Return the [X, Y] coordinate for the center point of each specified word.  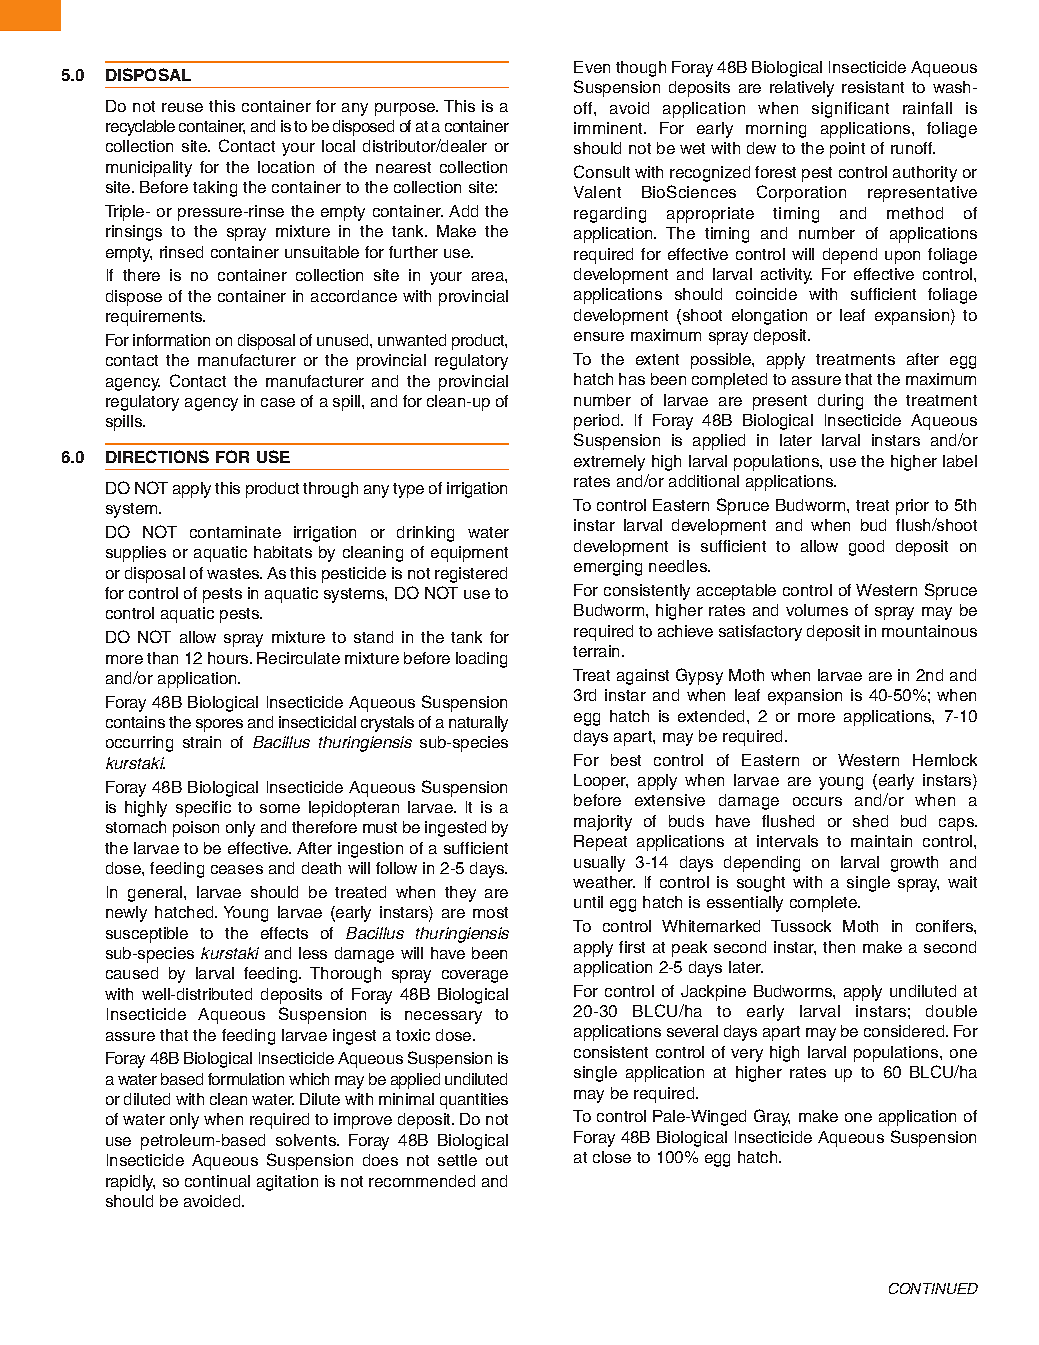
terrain [598, 651]
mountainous [929, 631]
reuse [182, 107]
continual [217, 1181]
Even [592, 67]
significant [850, 110]
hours [229, 658]
